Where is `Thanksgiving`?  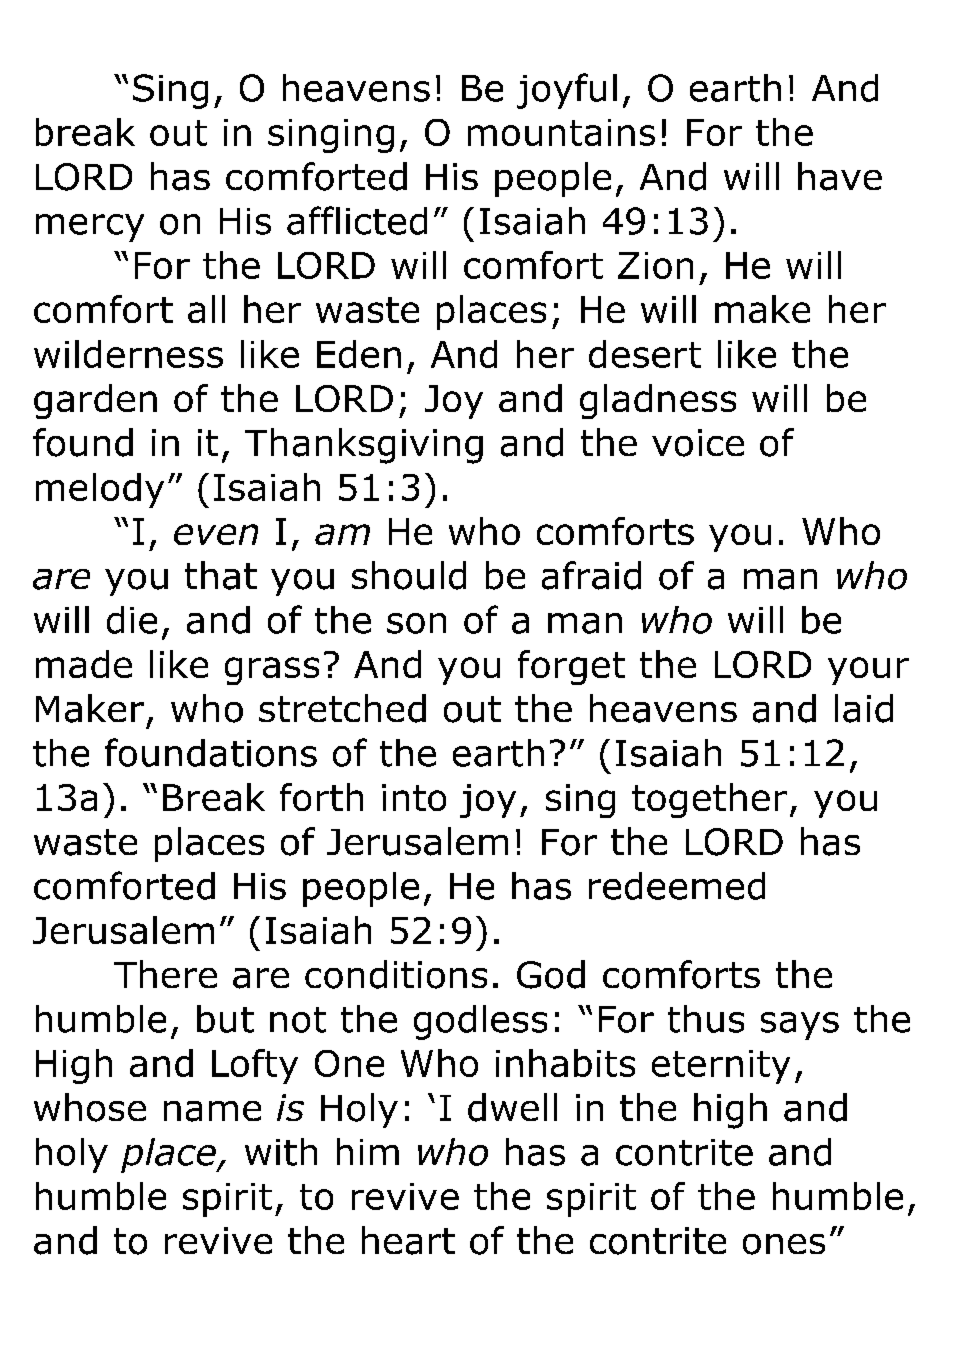 Thanksgiving is located at coordinates (364, 446).
